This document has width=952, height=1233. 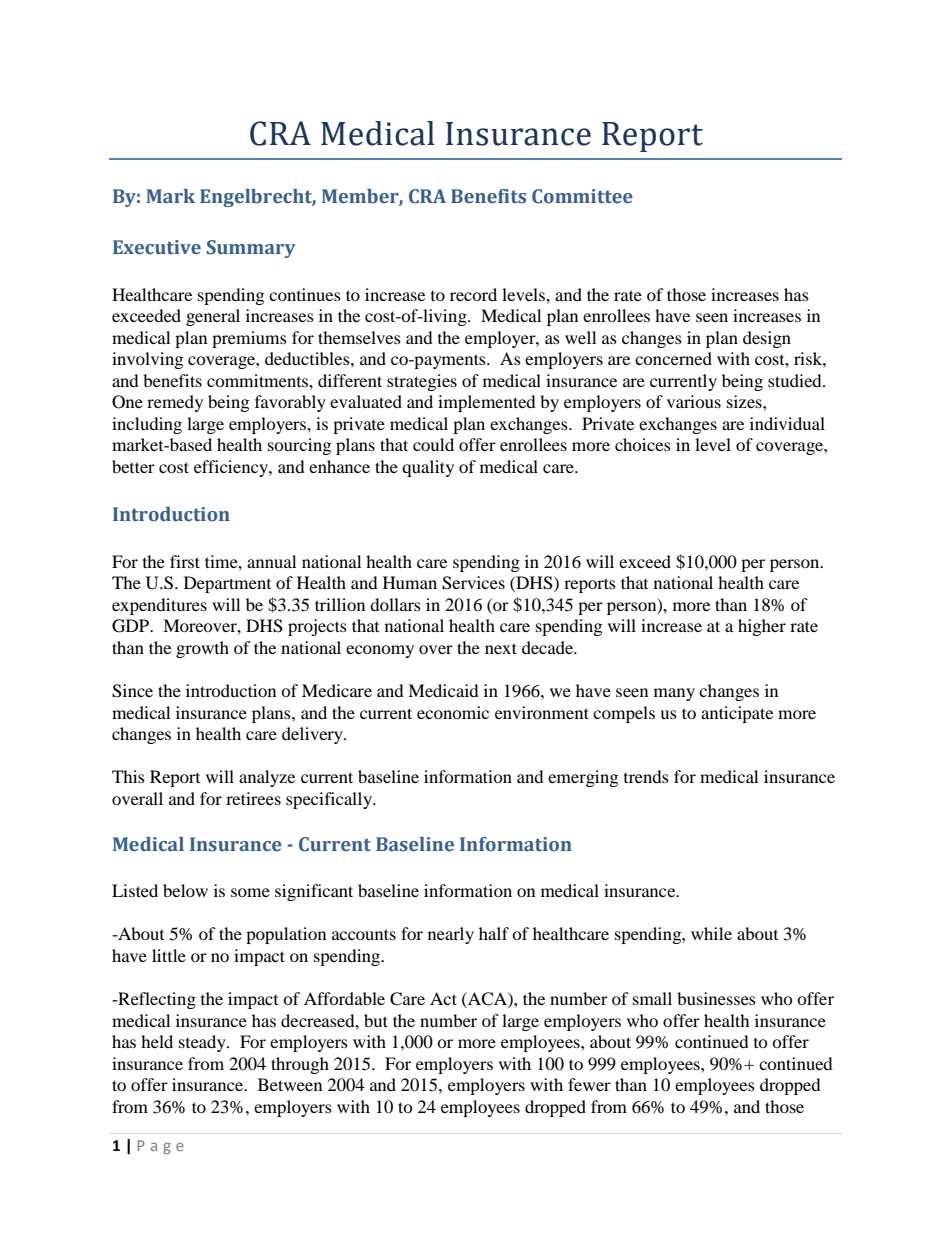 I want to click on many, so click(x=674, y=694).
